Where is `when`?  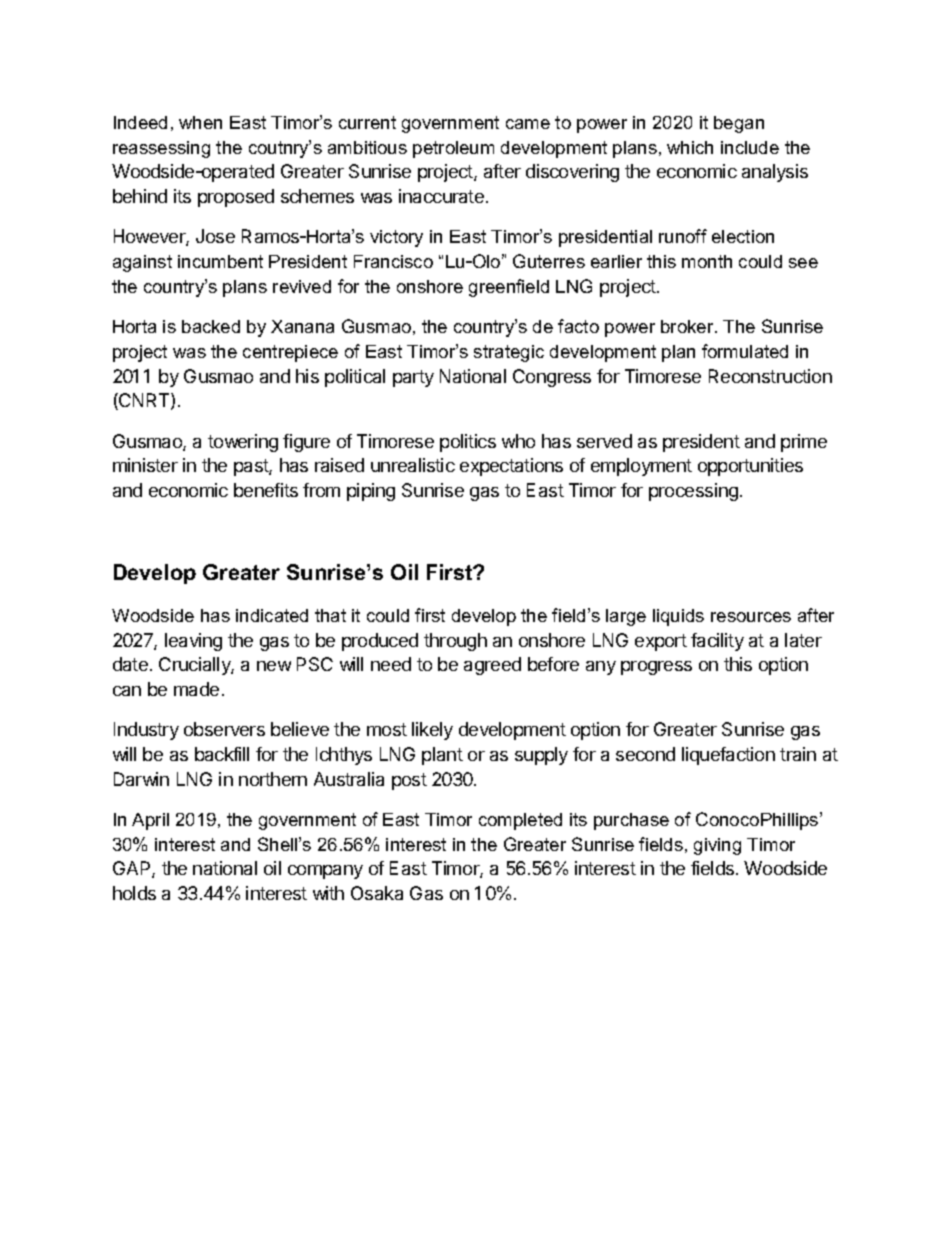 when is located at coordinates (200, 122).
